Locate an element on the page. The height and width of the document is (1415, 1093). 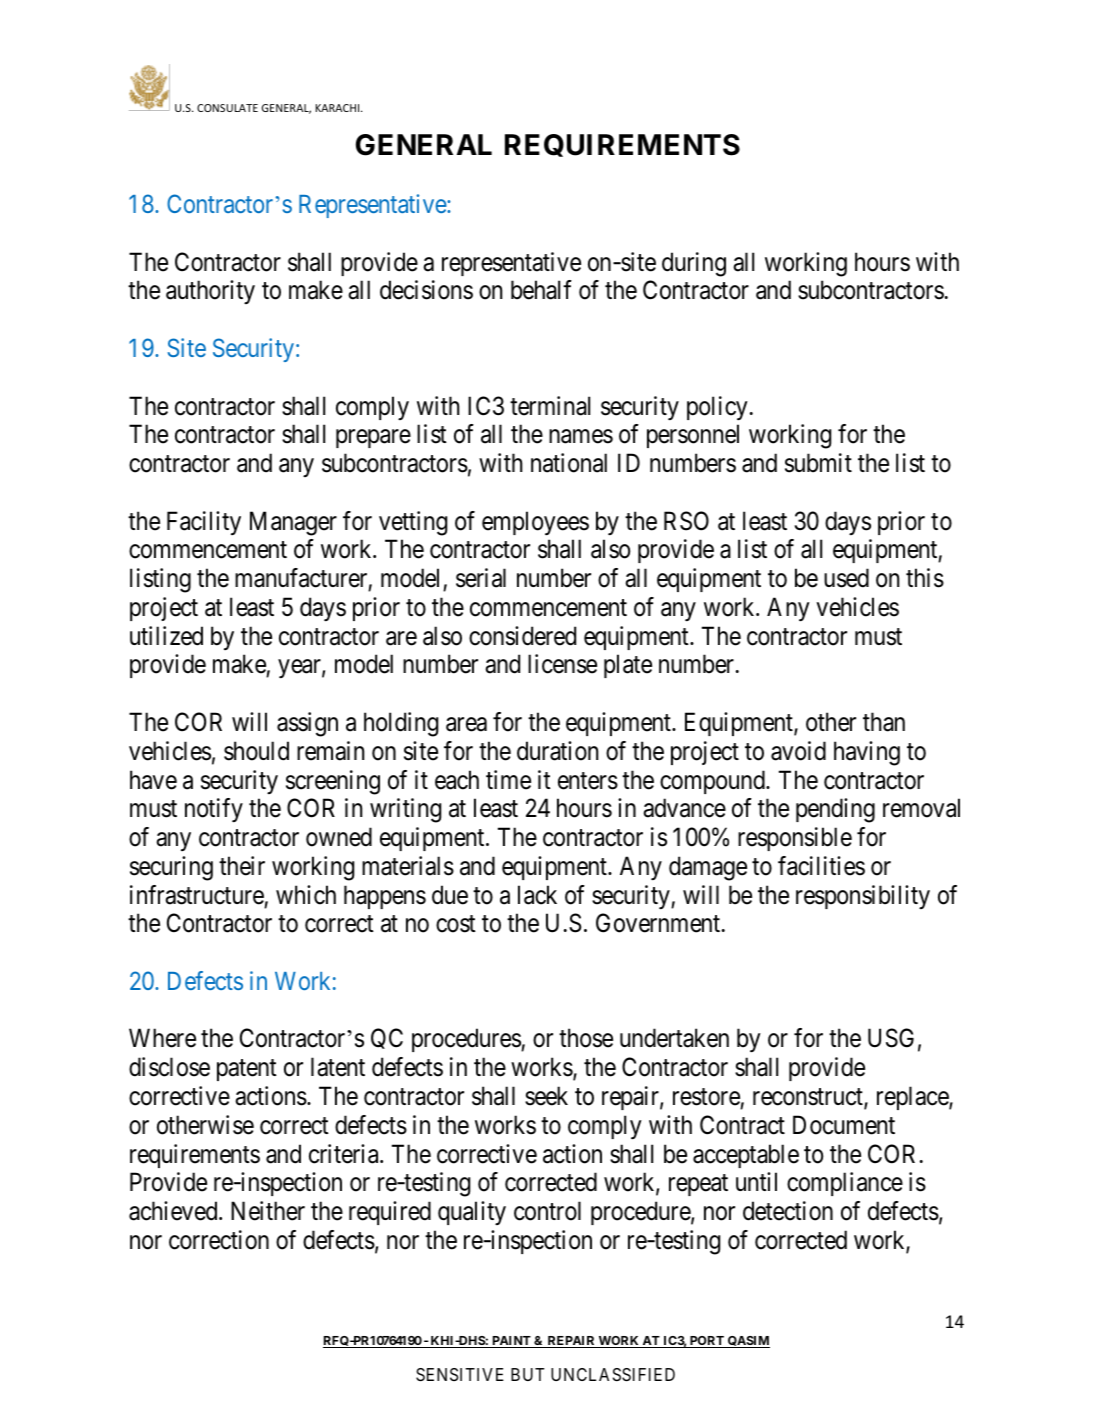
Facility is located at coordinates (204, 523).
